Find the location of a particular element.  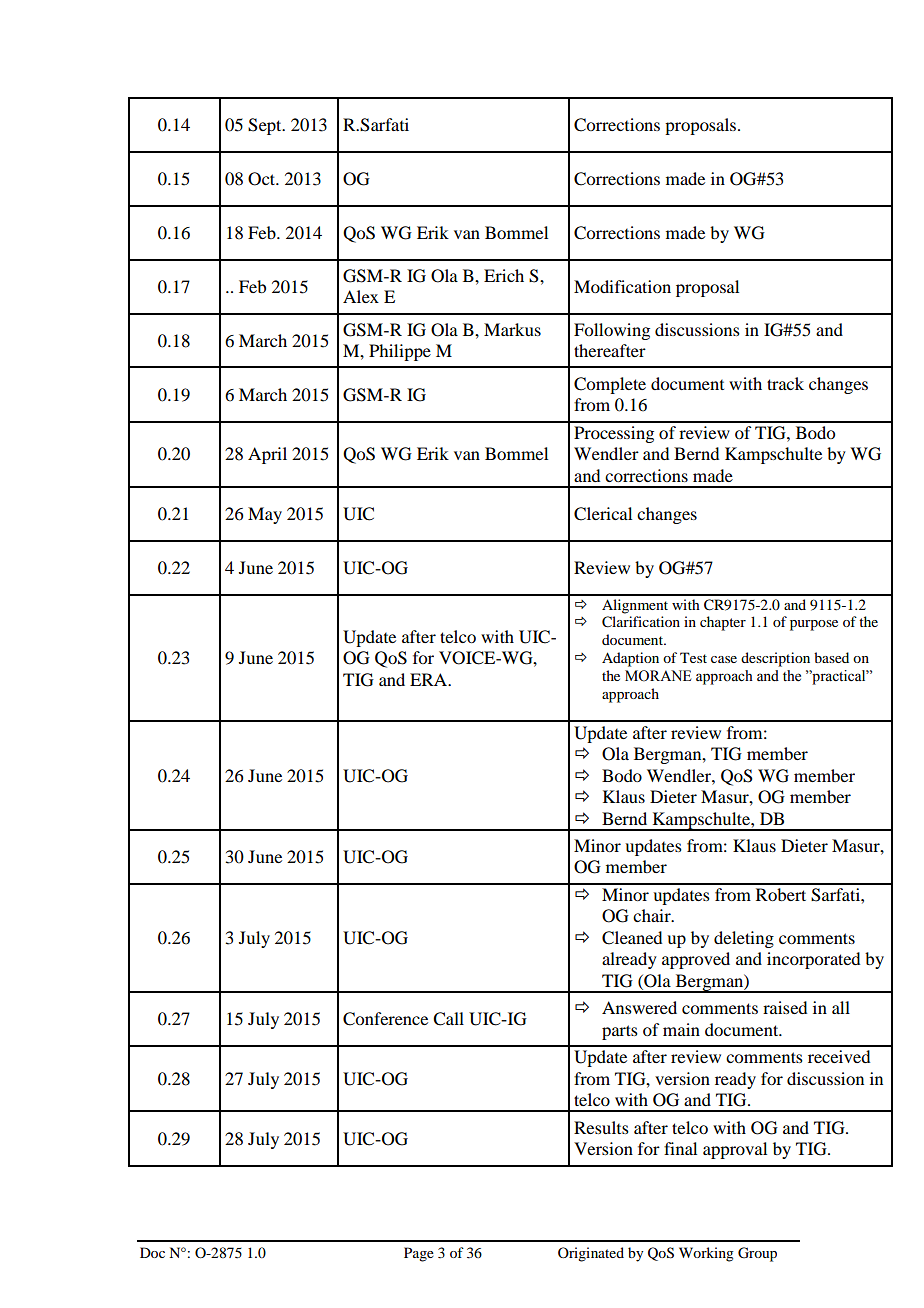

Page is located at coordinates (419, 1254).
